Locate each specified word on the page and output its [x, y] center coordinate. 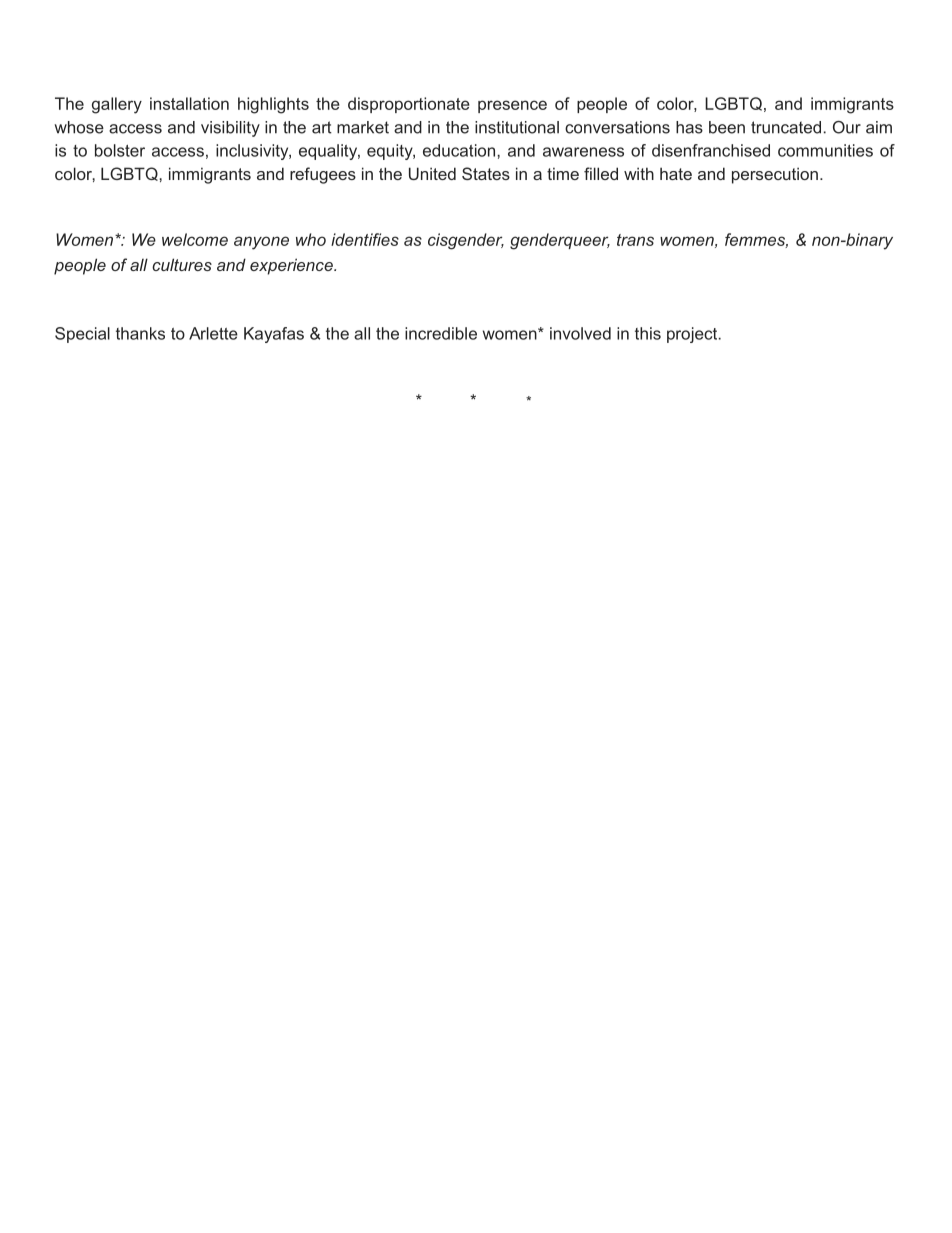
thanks [140, 333]
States [486, 173]
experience [292, 266]
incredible [441, 333]
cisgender [466, 241]
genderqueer [560, 241]
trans [635, 240]
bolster [120, 150]
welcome [195, 239]
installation [189, 103]
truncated [786, 127]
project [693, 335]
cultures [182, 264]
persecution [775, 175]
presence [512, 106]
